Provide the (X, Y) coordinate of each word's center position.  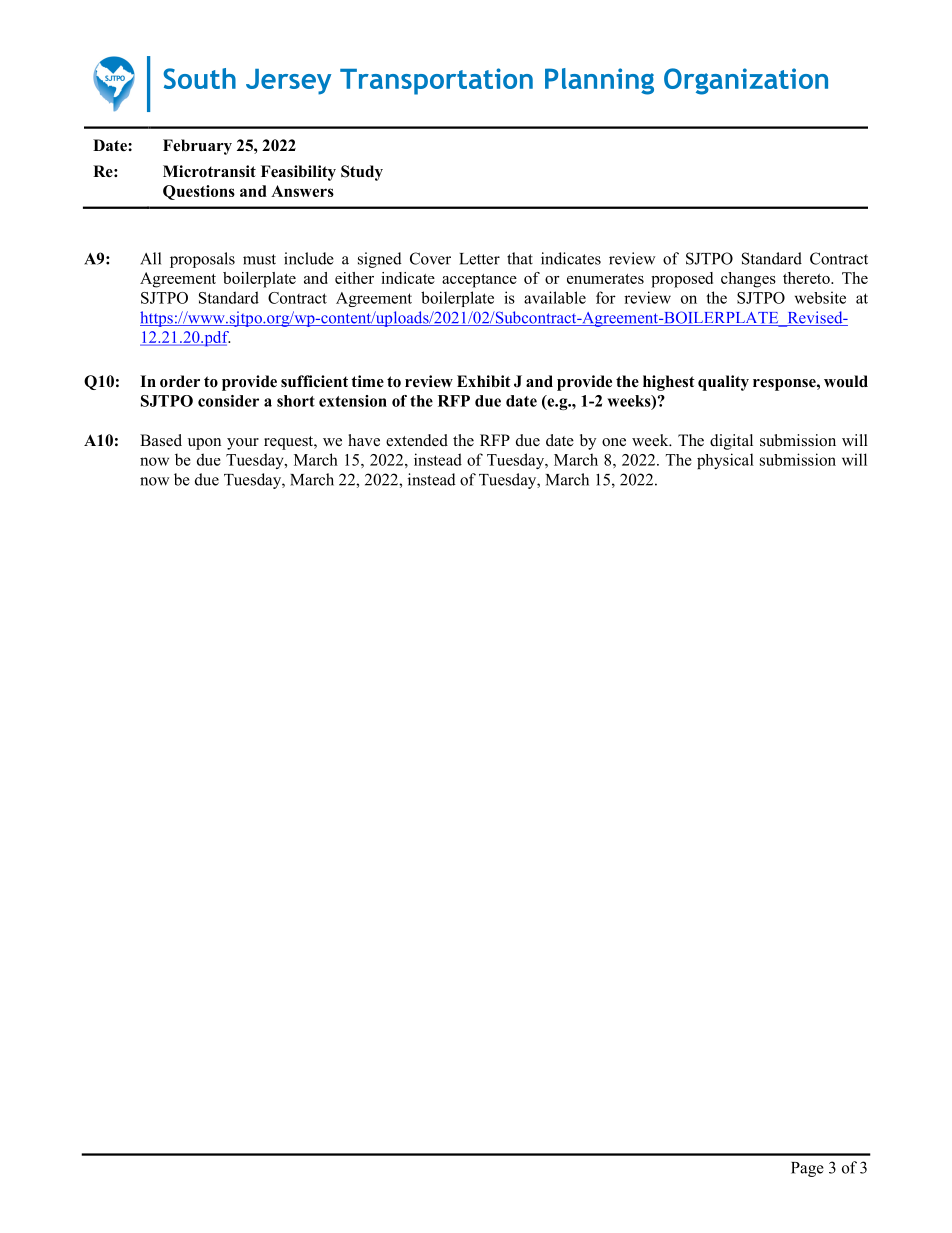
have (364, 440)
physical (725, 461)
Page (807, 1169)
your (243, 444)
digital (731, 442)
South (199, 78)
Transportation (436, 81)
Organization (746, 81)
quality (723, 383)
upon (204, 444)
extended (417, 440)
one (614, 442)
